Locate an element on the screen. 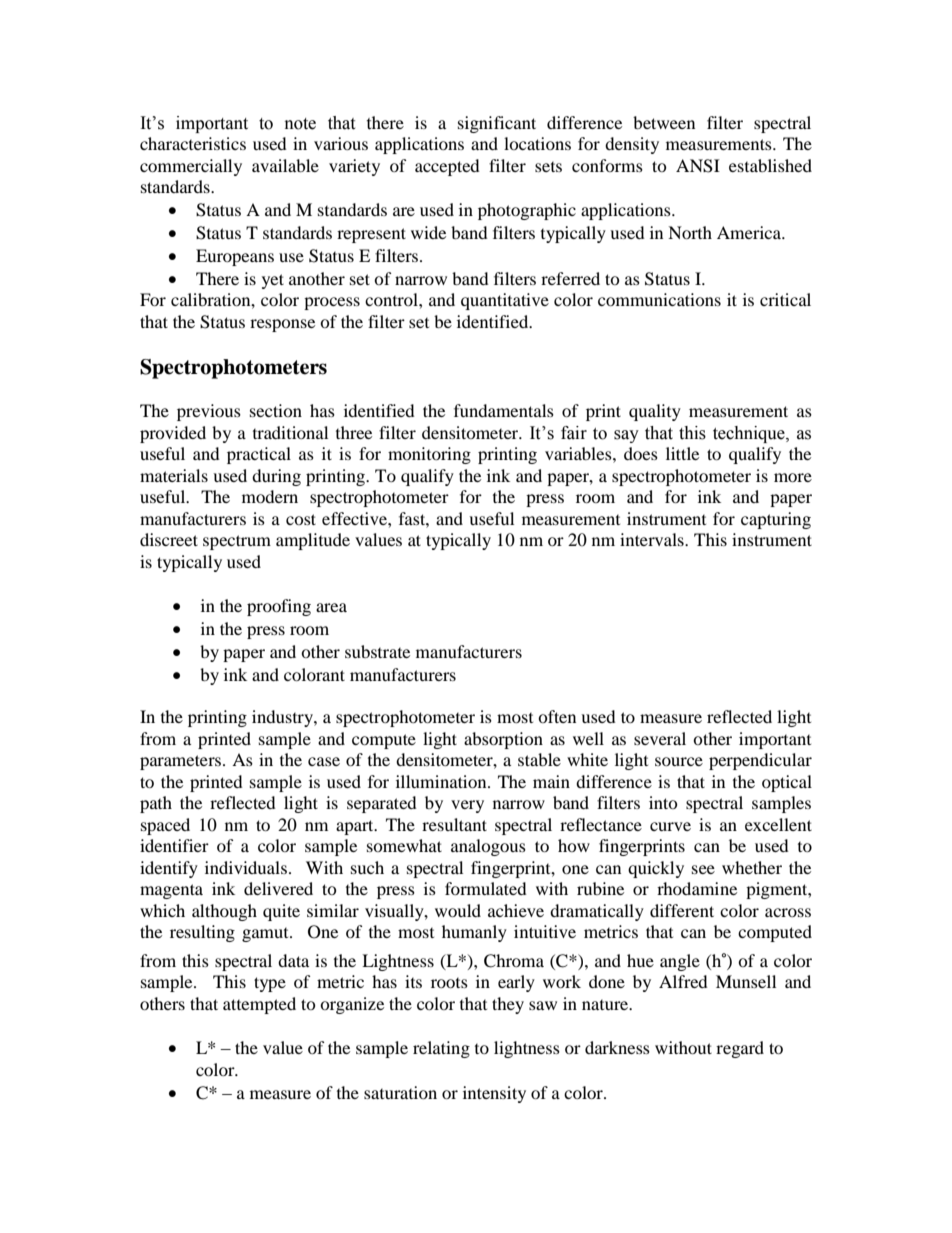 This screenshot has width=952, height=1233. previous is located at coordinates (209, 412).
